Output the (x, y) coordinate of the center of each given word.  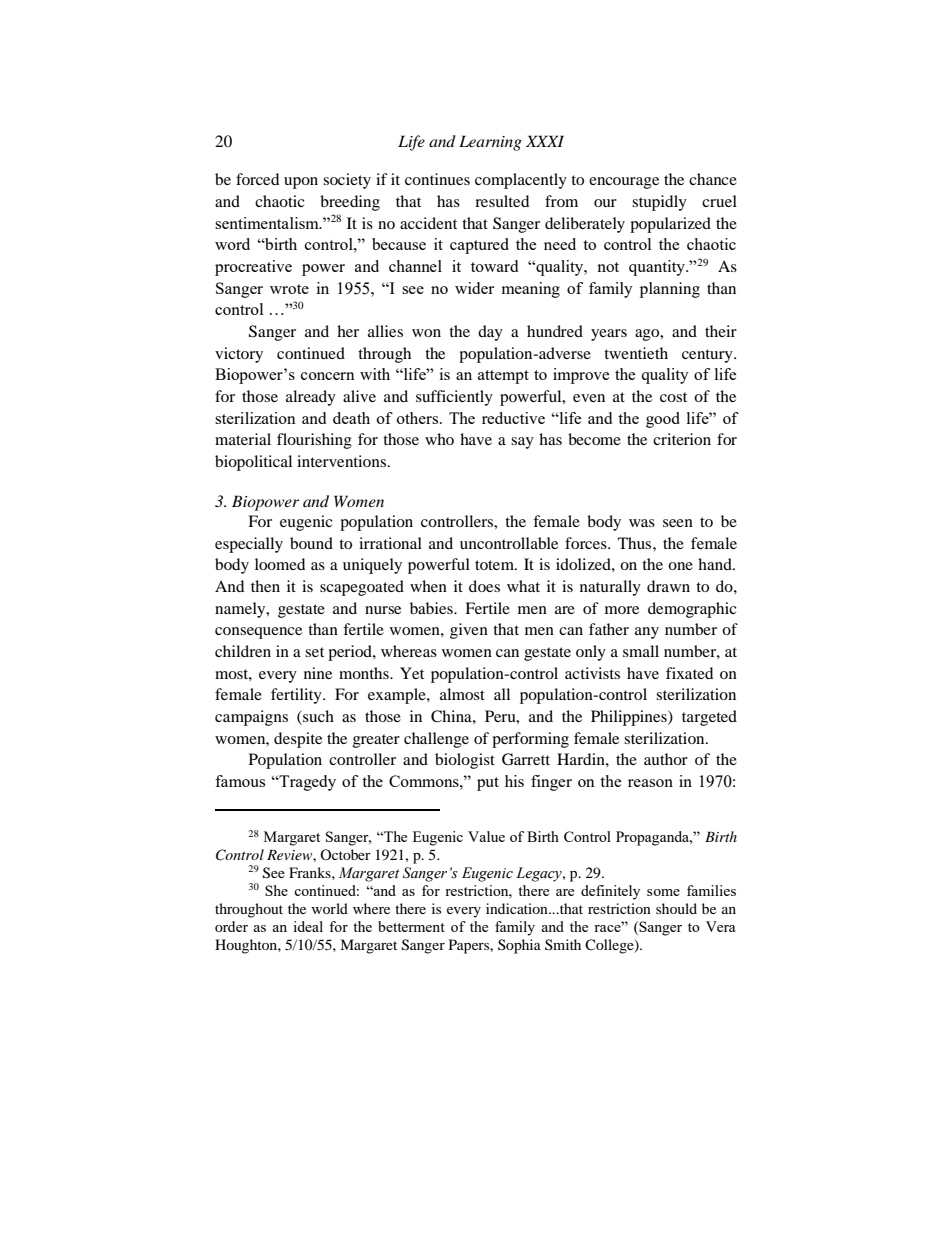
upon (301, 183)
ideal (308, 926)
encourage (624, 183)
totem (495, 565)
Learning (490, 143)
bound (311, 543)
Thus (636, 543)
